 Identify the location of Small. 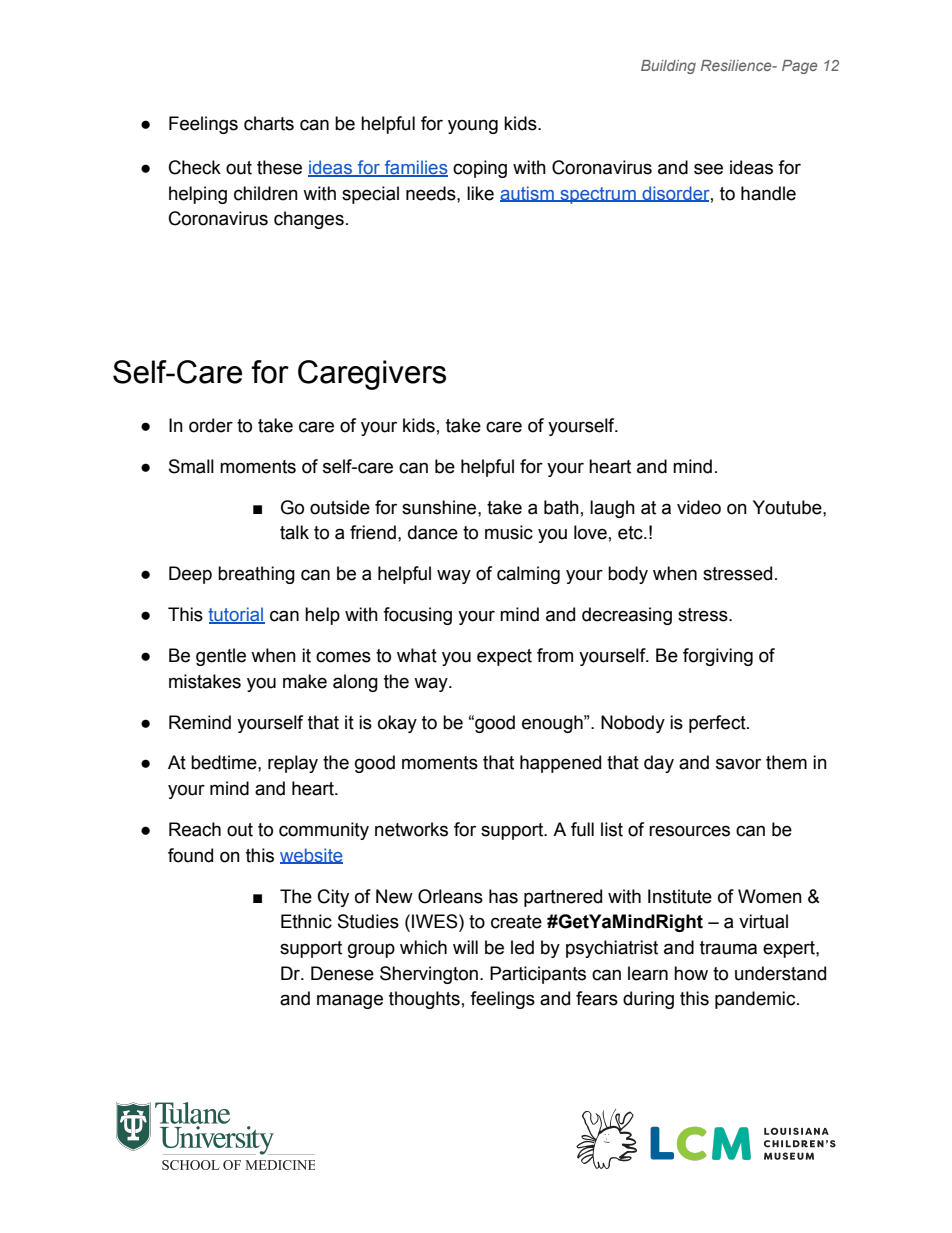
(191, 466).
